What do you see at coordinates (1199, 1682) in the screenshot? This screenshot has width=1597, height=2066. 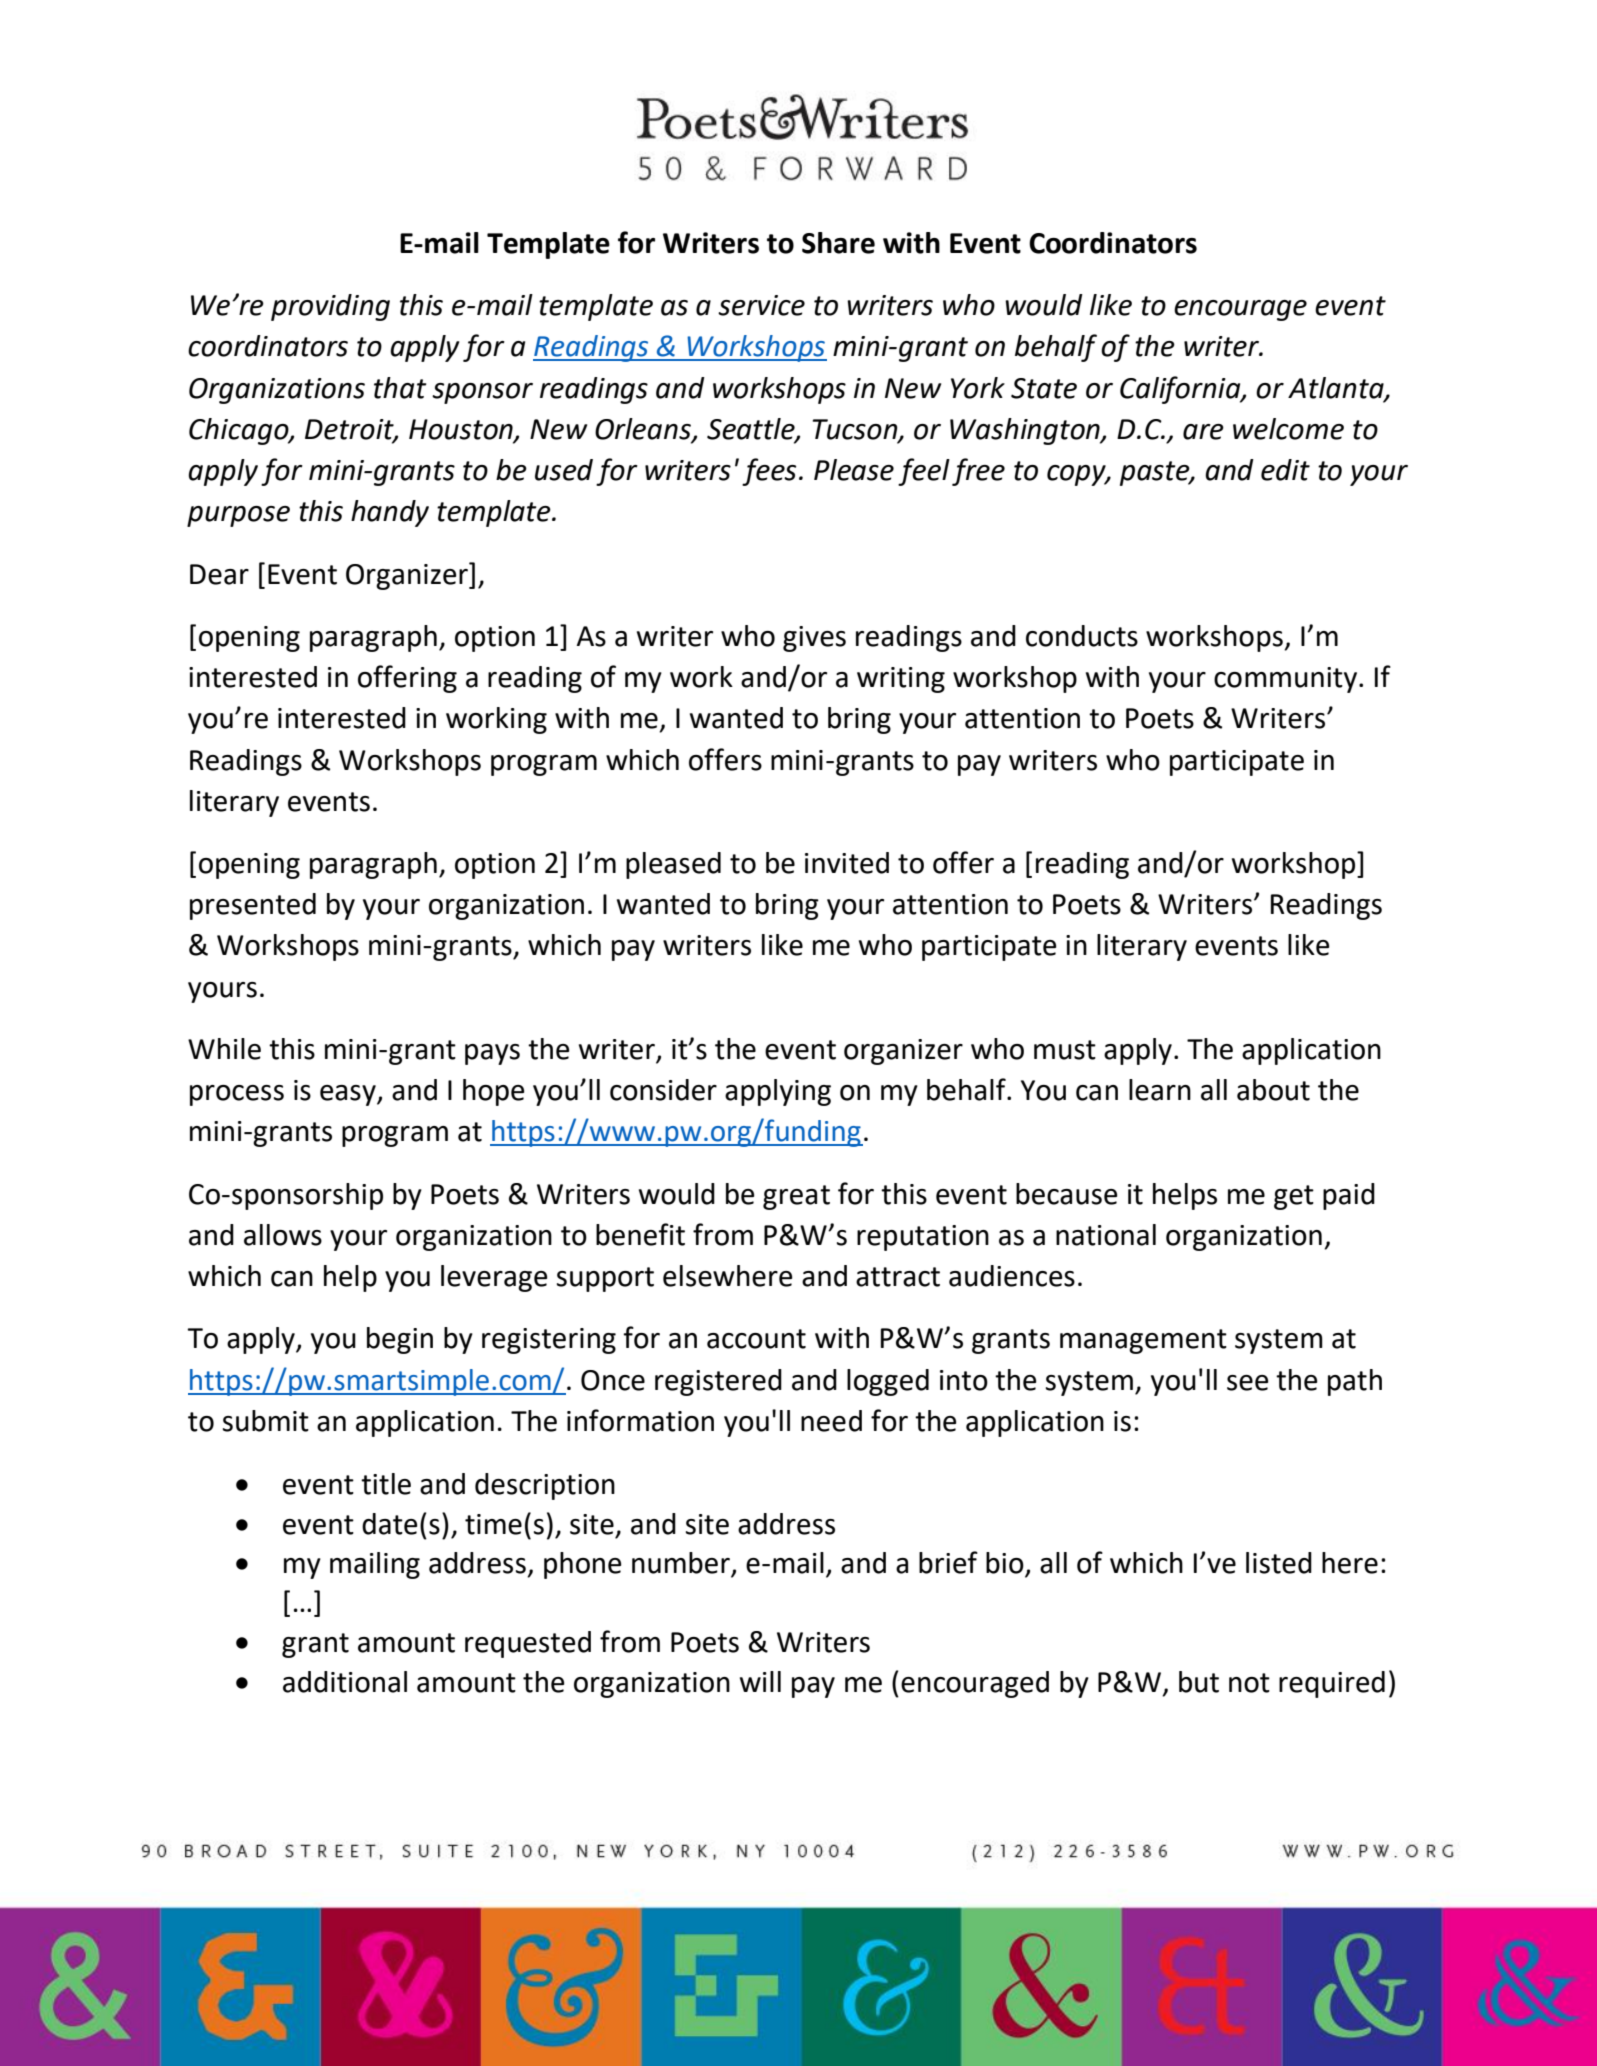 I see `but` at bounding box center [1199, 1682].
